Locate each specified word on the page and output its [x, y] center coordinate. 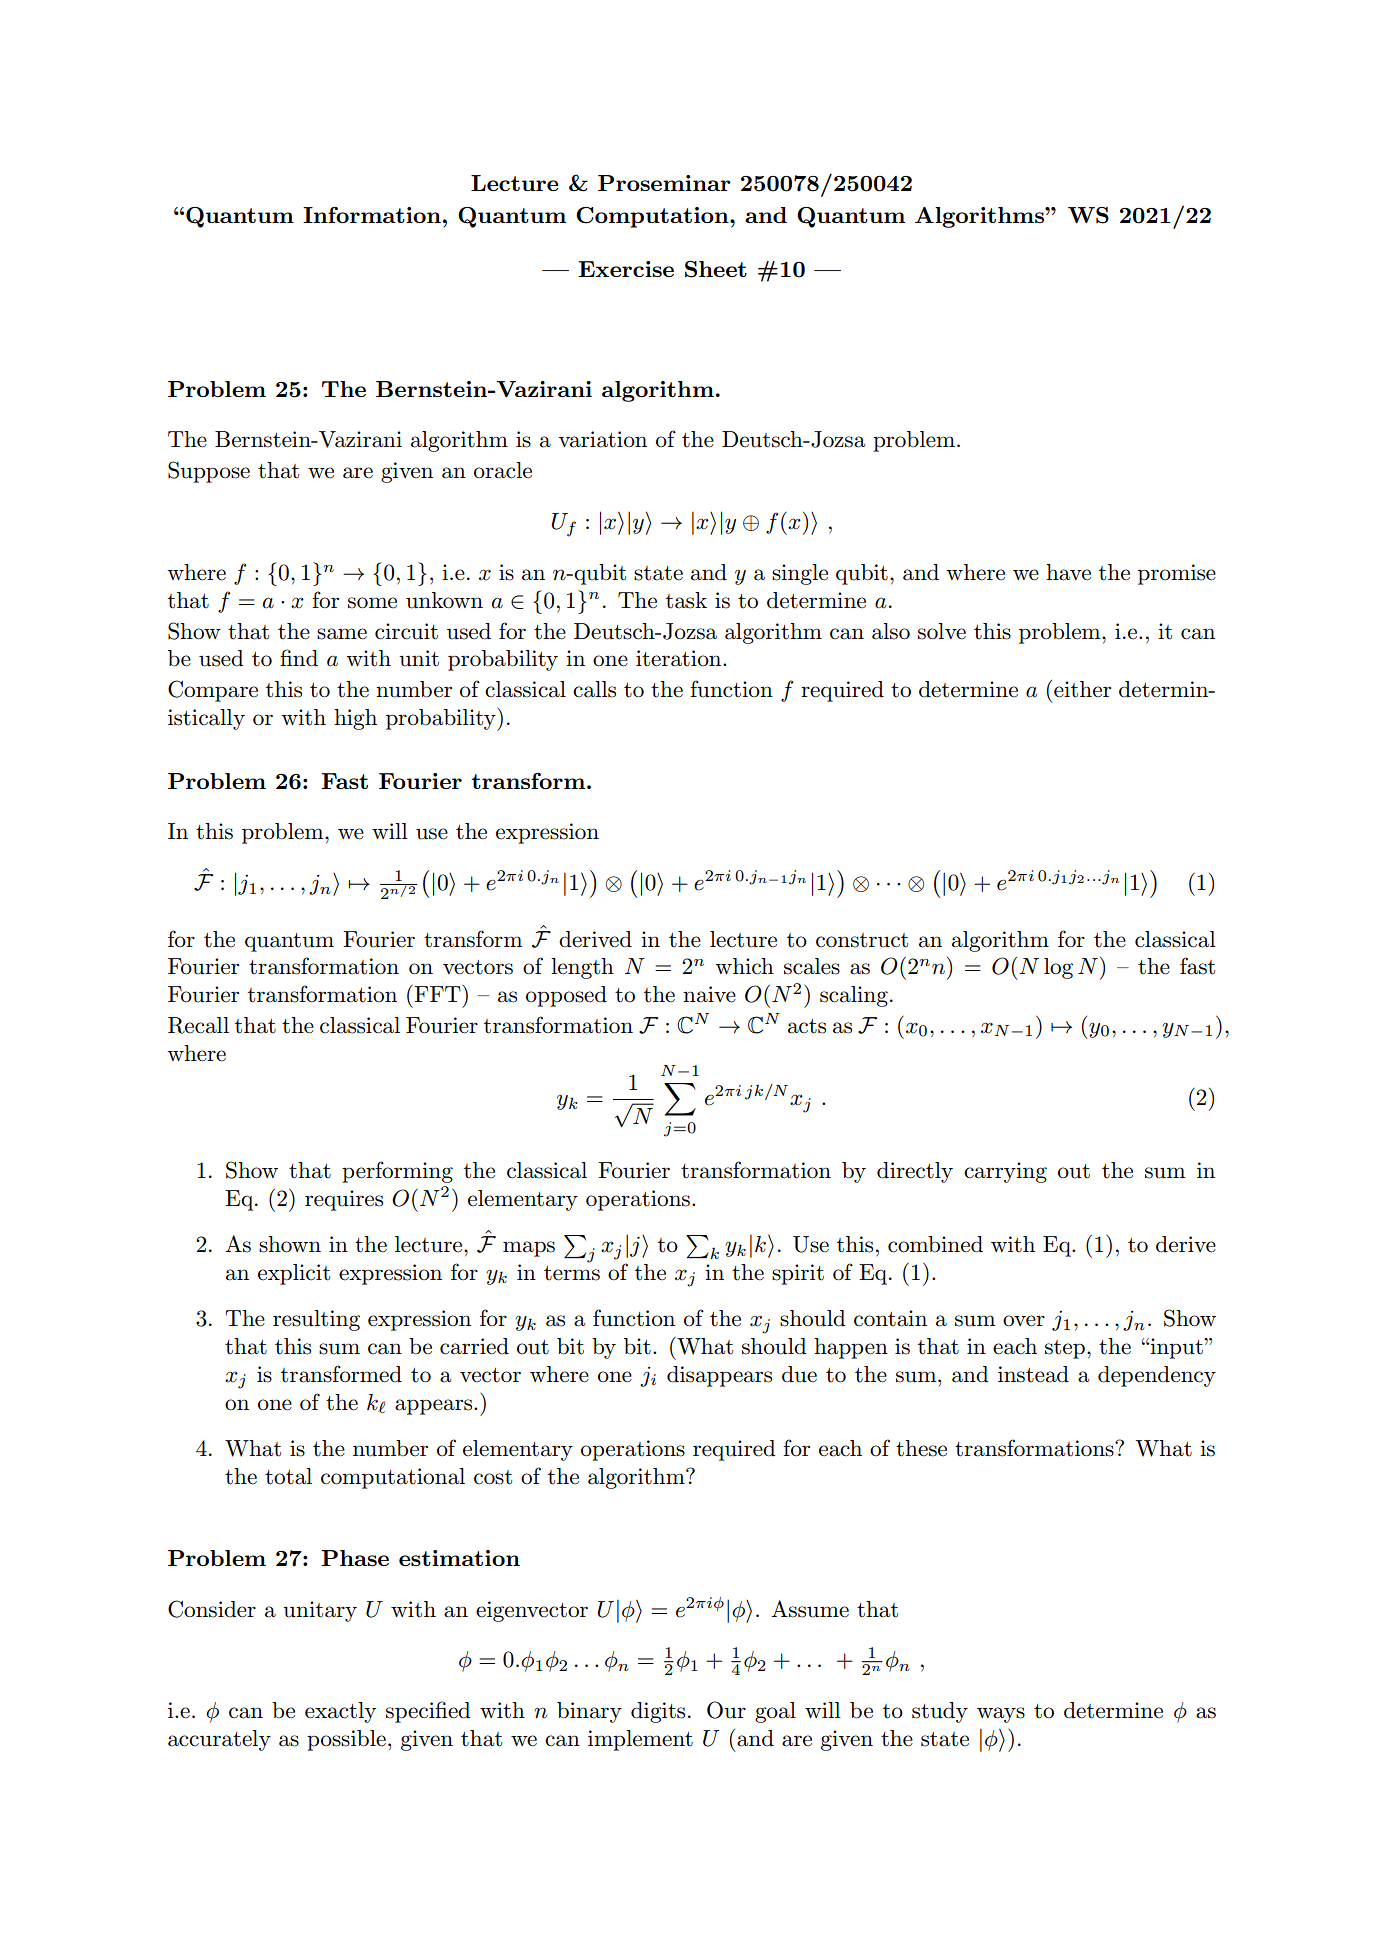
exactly [340, 1712]
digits [658, 1712]
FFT [438, 993]
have [1068, 572]
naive [709, 994]
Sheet [716, 269]
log [1058, 968]
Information [372, 215]
